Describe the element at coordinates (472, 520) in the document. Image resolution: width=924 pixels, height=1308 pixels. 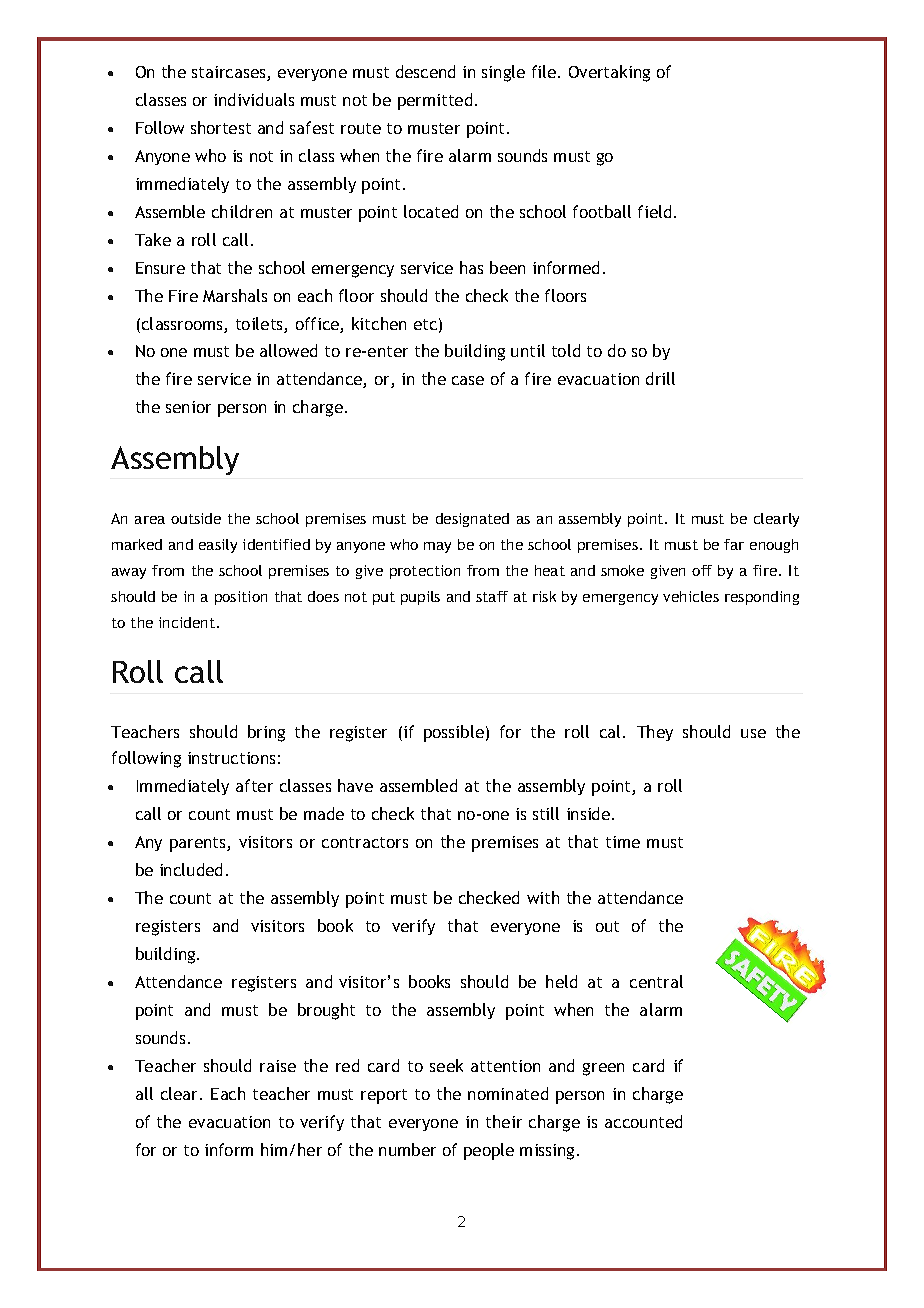
I see `designated` at that location.
